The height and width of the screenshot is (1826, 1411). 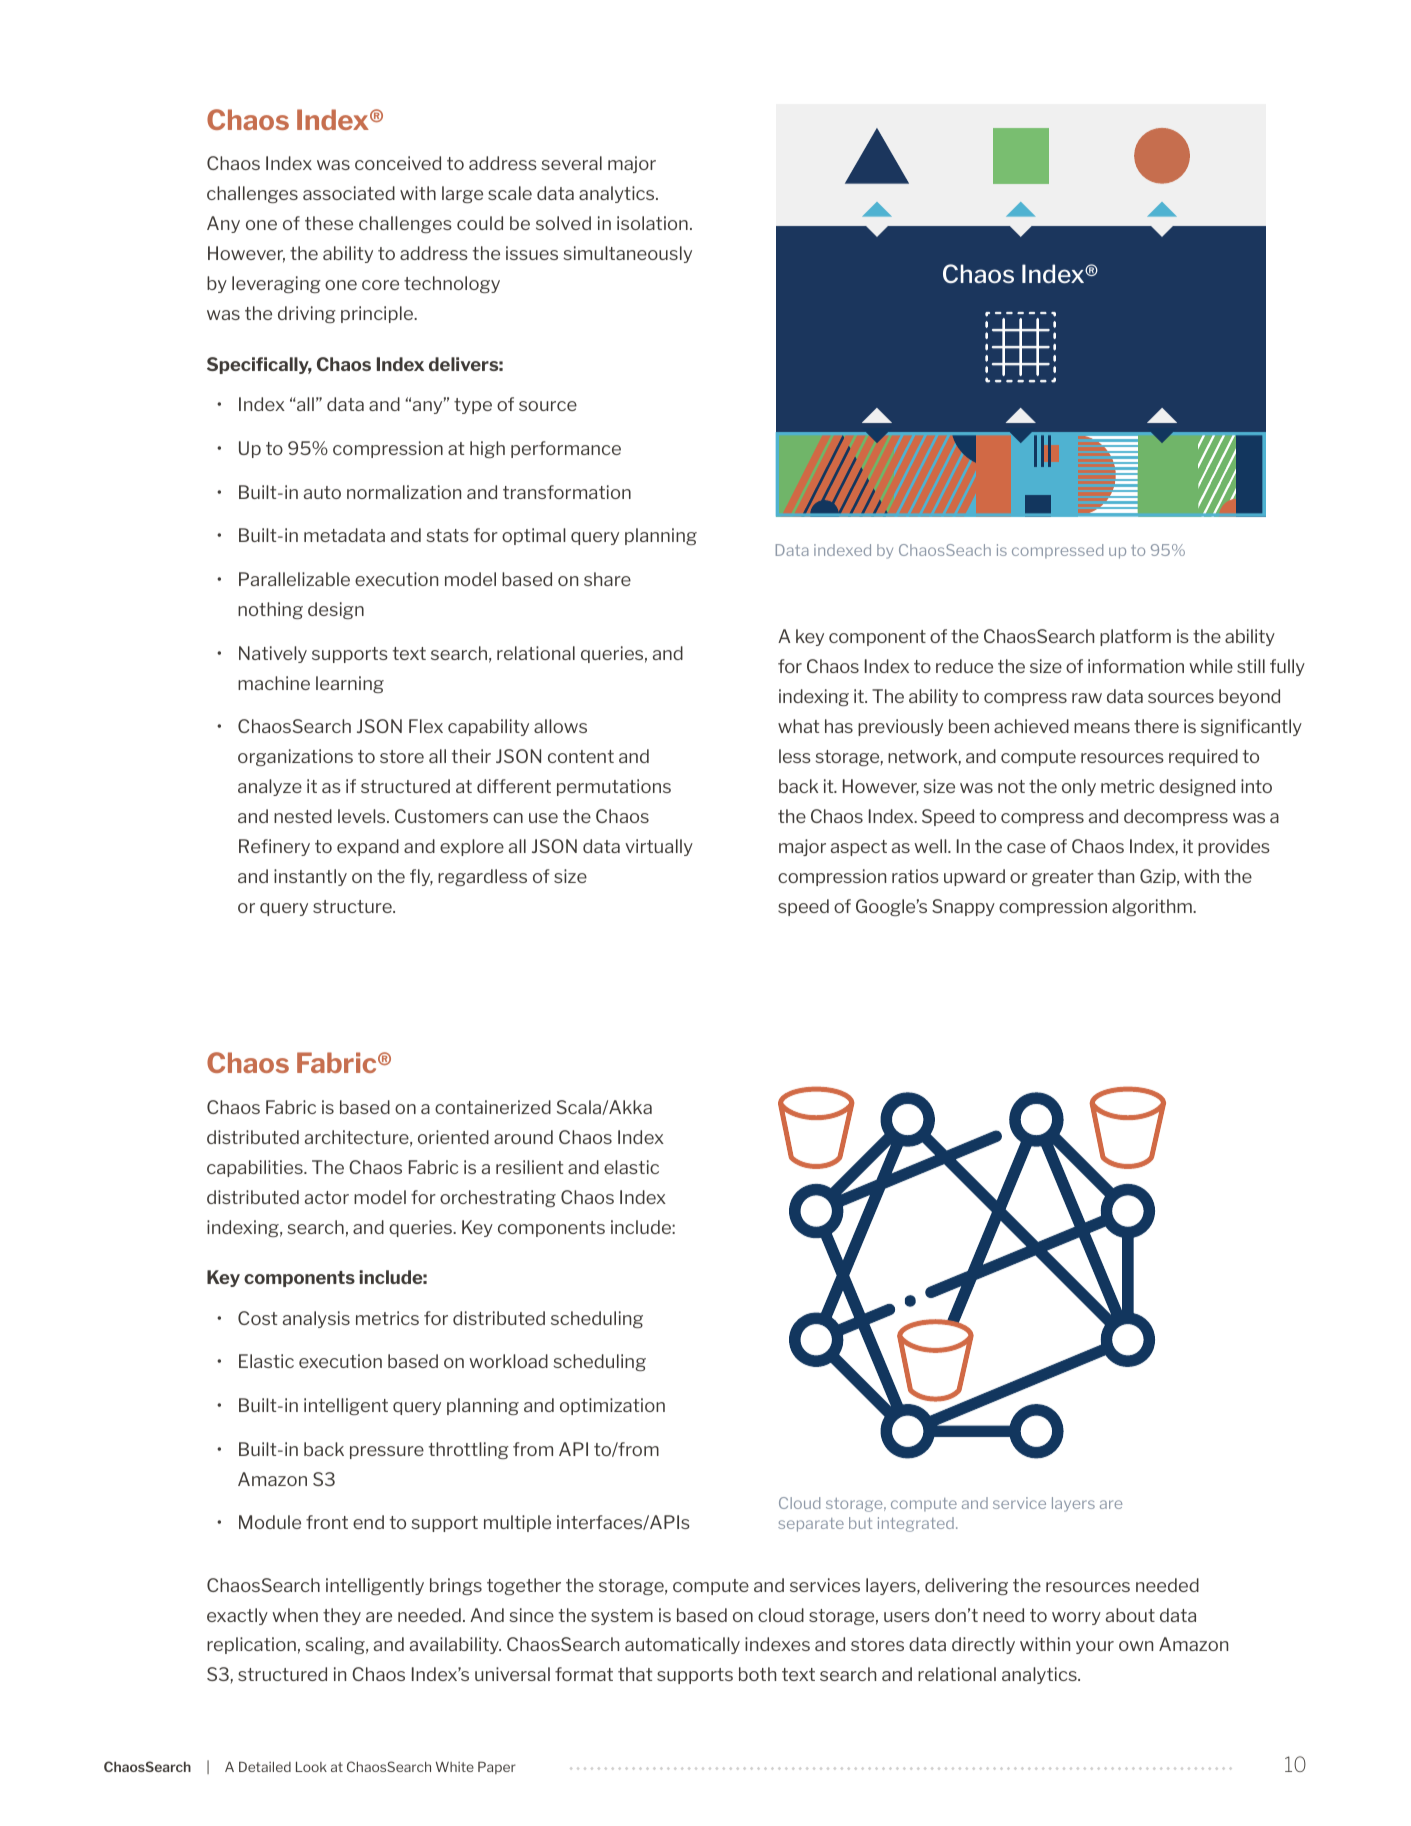 I want to click on simultaneously, so click(x=628, y=254).
